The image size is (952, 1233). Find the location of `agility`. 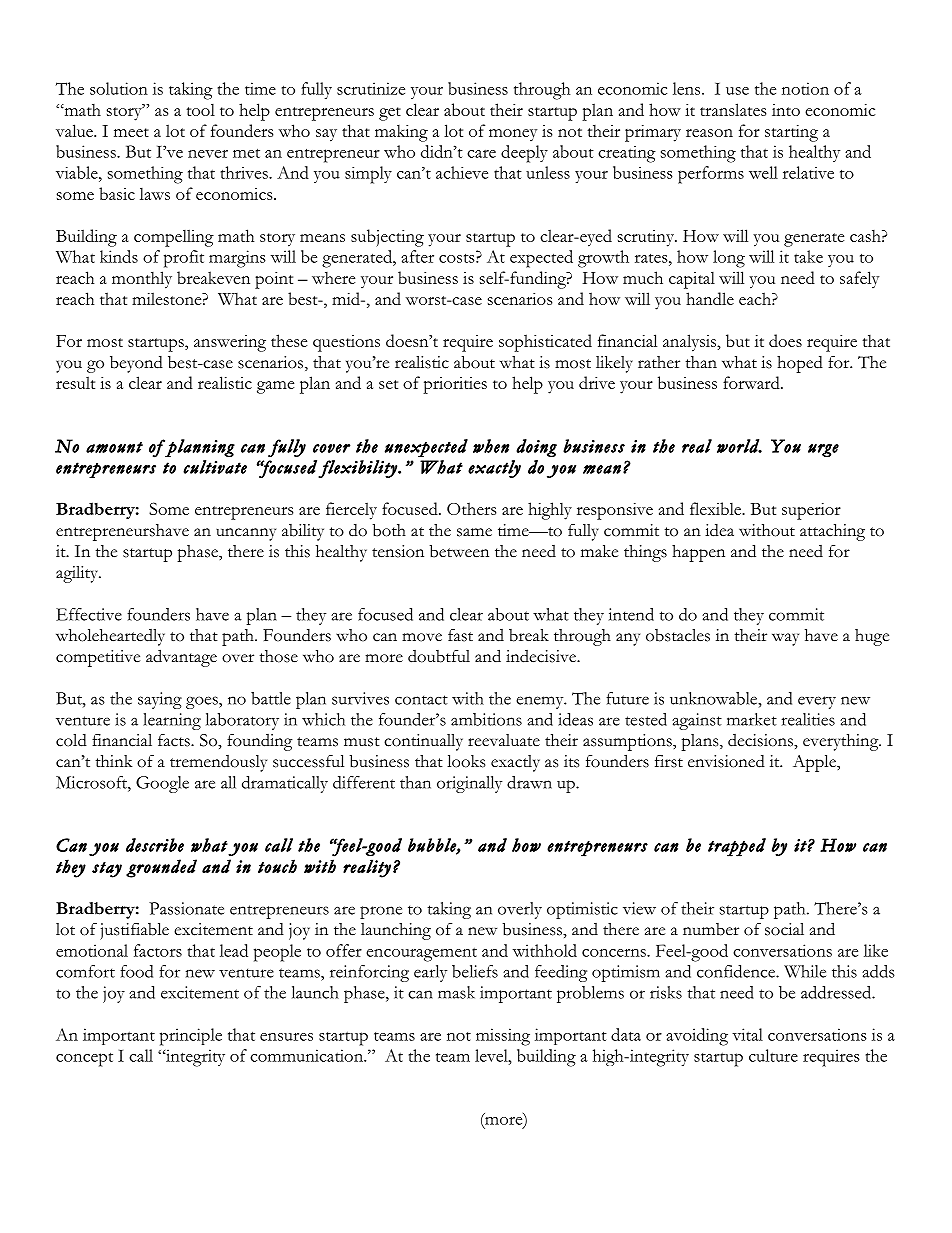

agility is located at coordinates (78, 574).
